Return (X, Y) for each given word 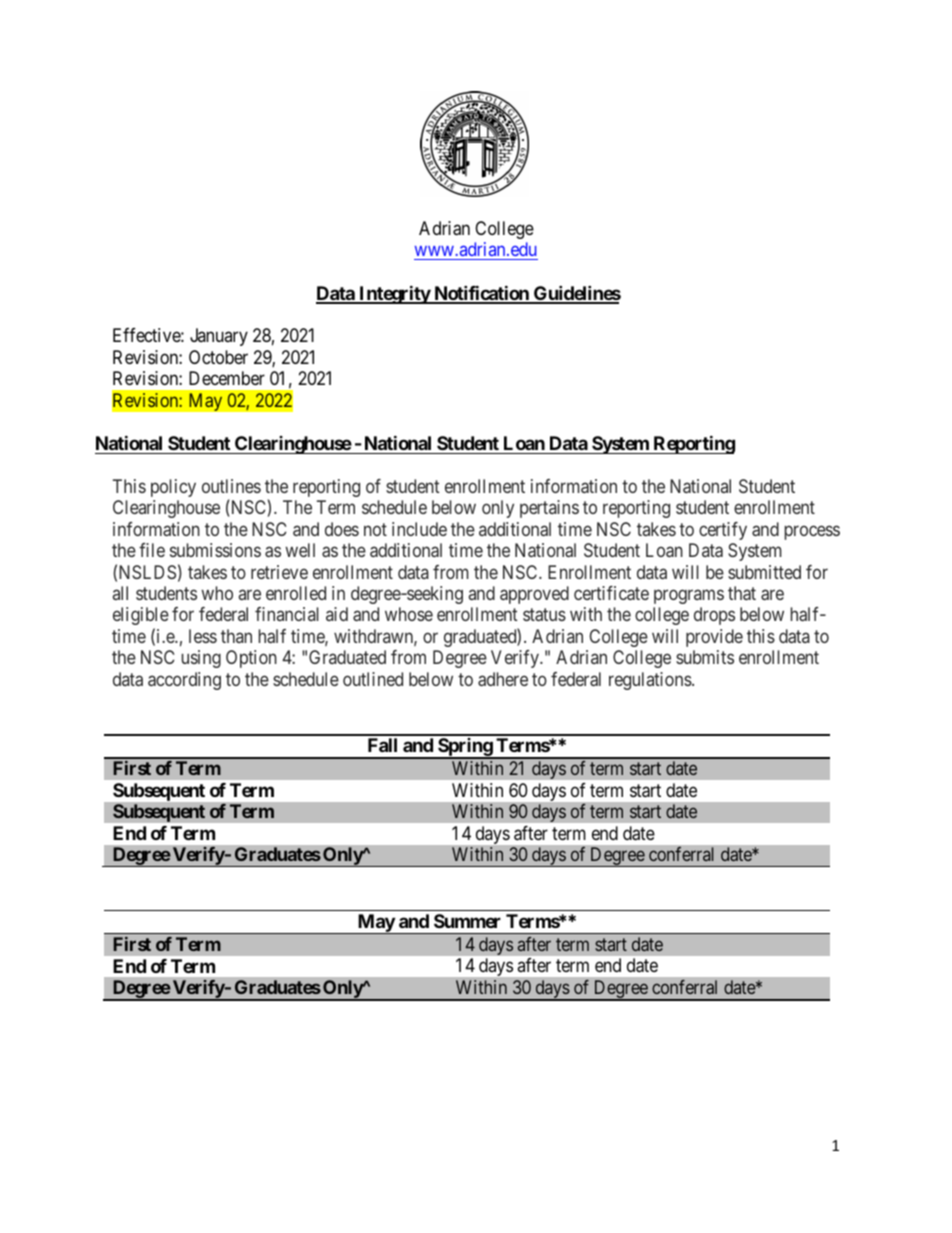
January (219, 337)
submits (705, 657)
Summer (467, 921)
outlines (231, 486)
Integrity (394, 294)
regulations (651, 681)
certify (723, 531)
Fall (382, 745)
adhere (503, 679)
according (184, 681)
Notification (481, 294)
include (419, 529)
